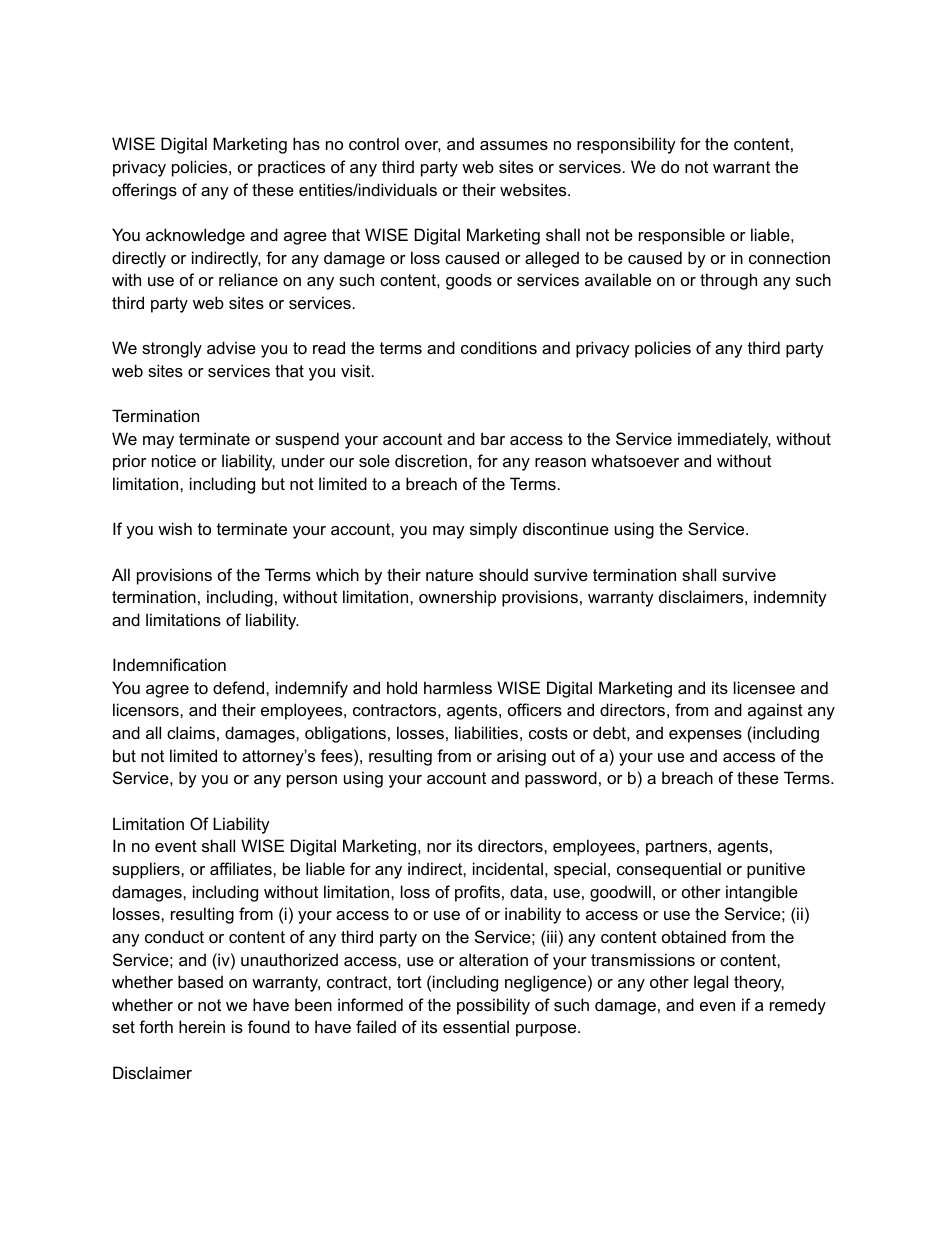  I want to click on discretion, so click(431, 460).
